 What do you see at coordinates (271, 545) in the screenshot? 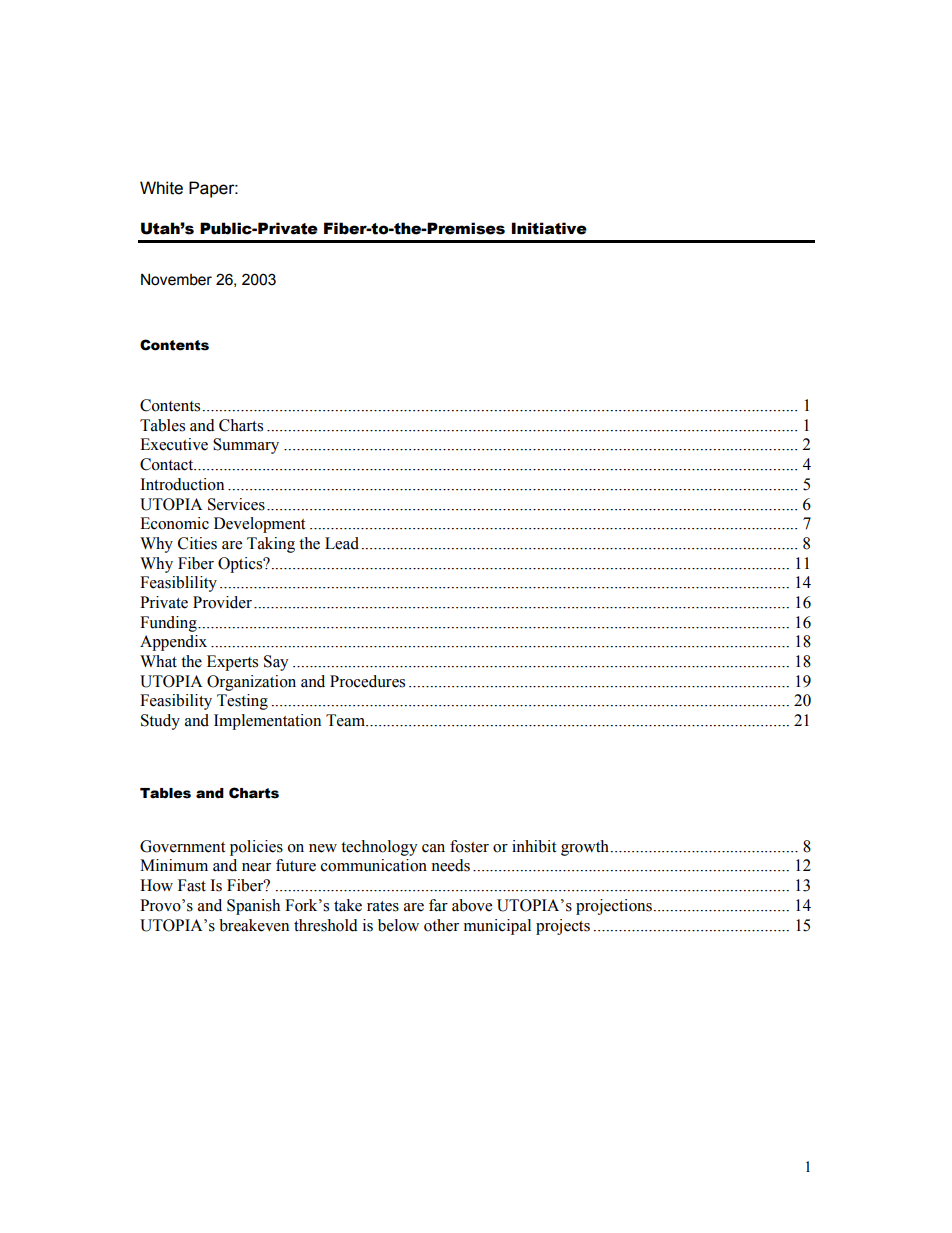
I see `Taking` at bounding box center [271, 545].
